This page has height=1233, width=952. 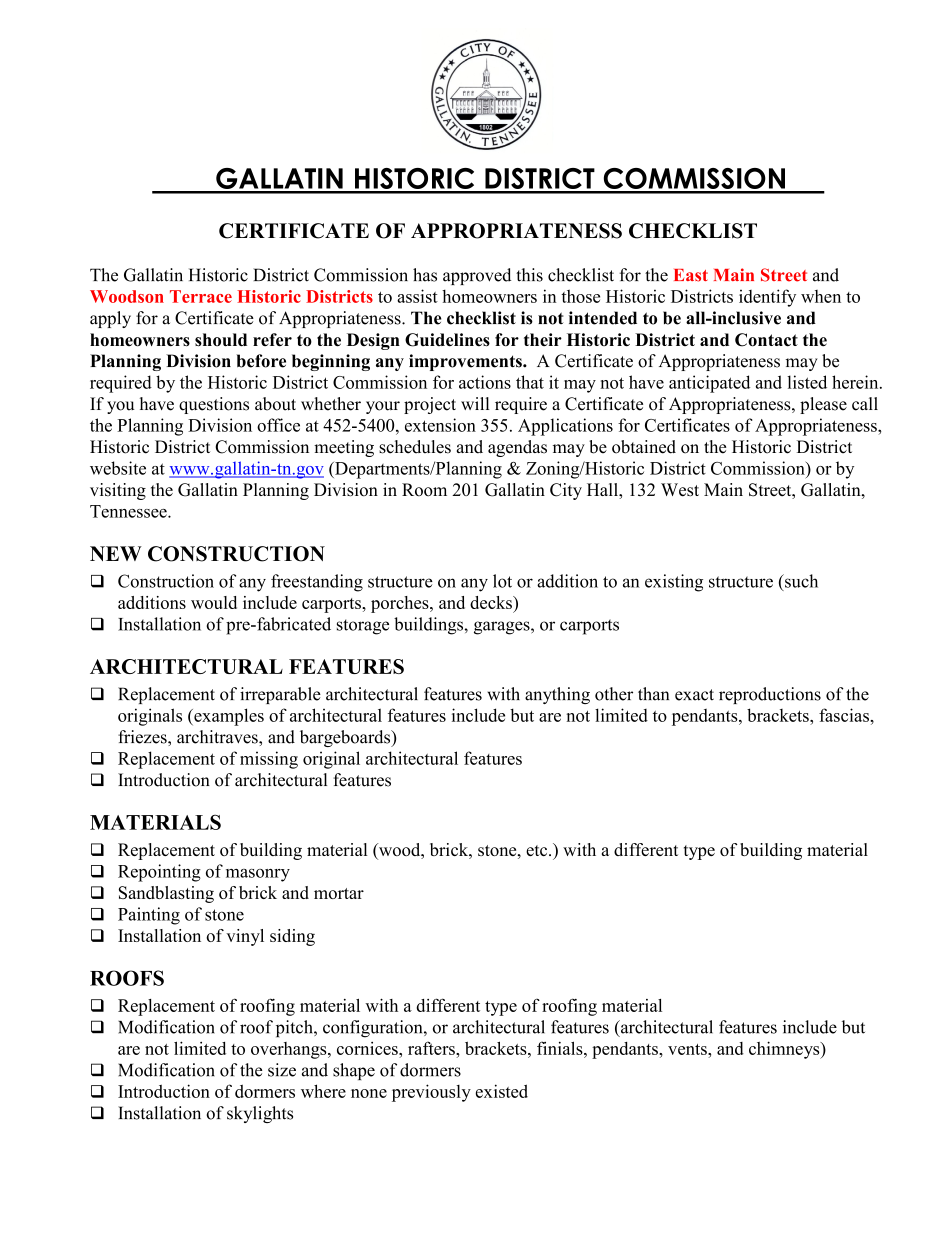 What do you see at coordinates (477, 276) in the page?
I see `approved` at bounding box center [477, 276].
